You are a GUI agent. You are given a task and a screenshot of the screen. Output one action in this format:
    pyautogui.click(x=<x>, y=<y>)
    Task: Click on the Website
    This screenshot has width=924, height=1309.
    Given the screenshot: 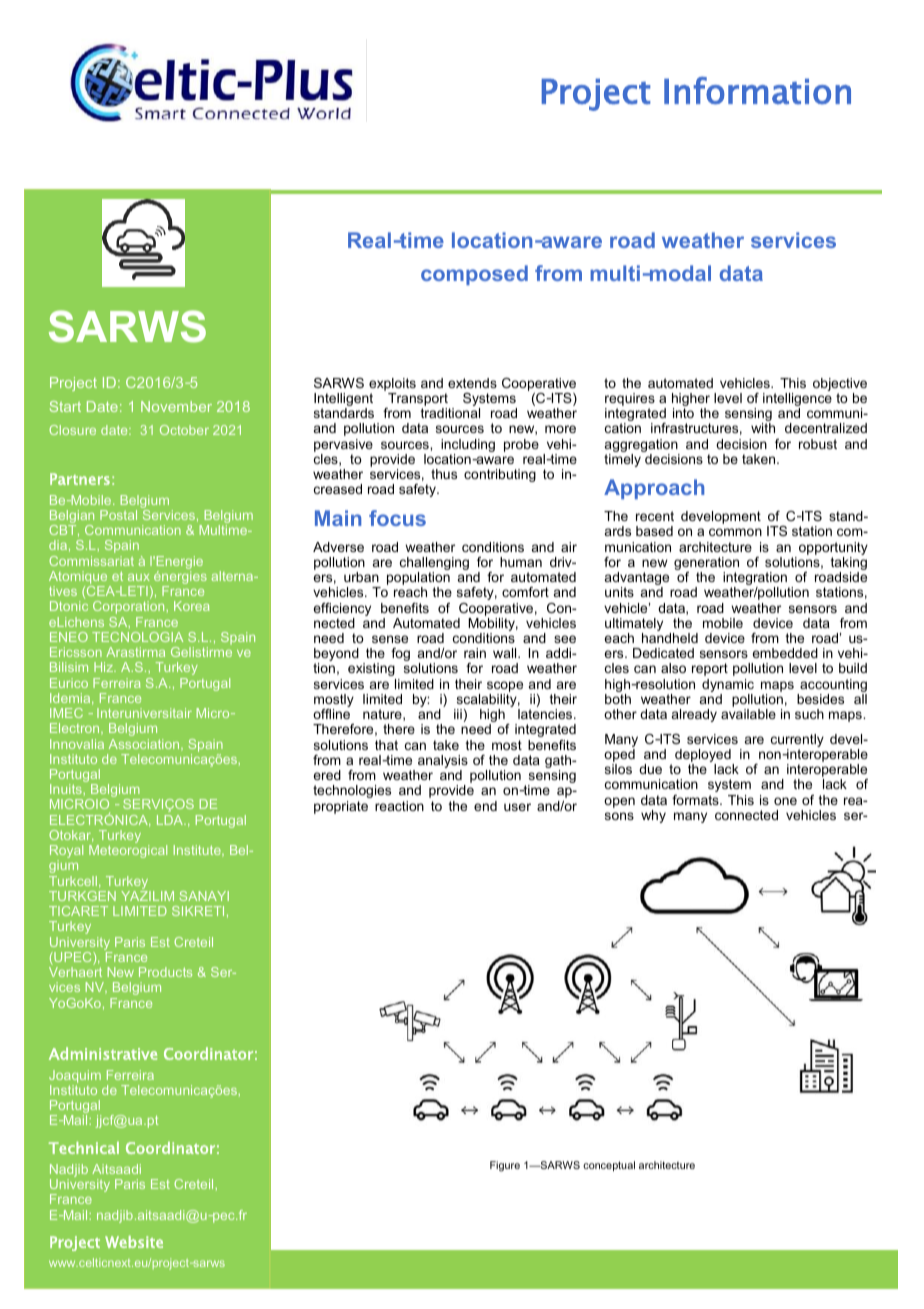 What is the action you would take?
    pyautogui.click(x=134, y=1242)
